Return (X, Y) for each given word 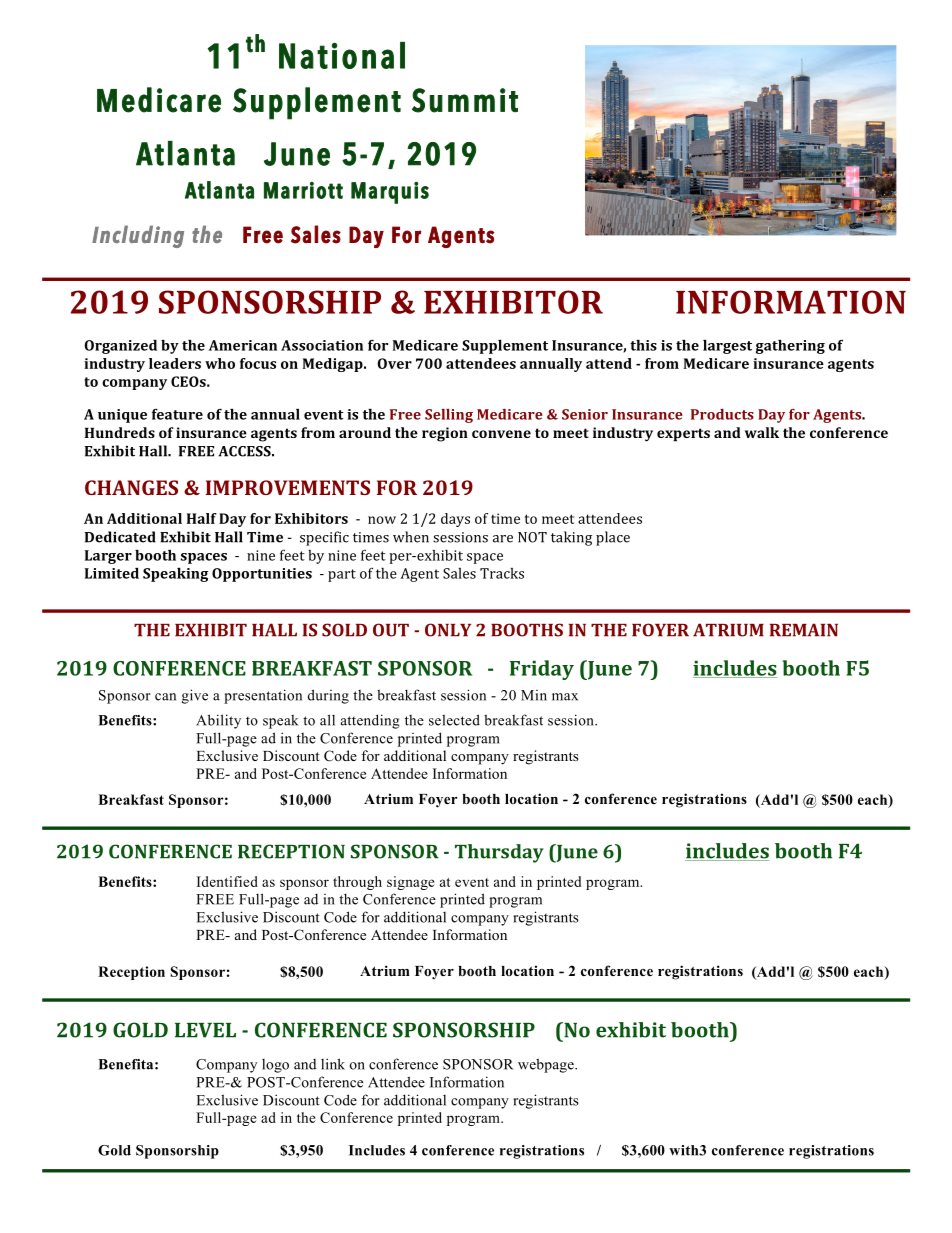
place (613, 538)
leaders (175, 363)
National (342, 55)
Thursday (499, 853)
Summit (465, 100)
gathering (790, 346)
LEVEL (205, 1030)
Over (395, 363)
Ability (218, 721)
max (565, 697)
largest (727, 346)
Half (202, 518)
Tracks (502, 573)
